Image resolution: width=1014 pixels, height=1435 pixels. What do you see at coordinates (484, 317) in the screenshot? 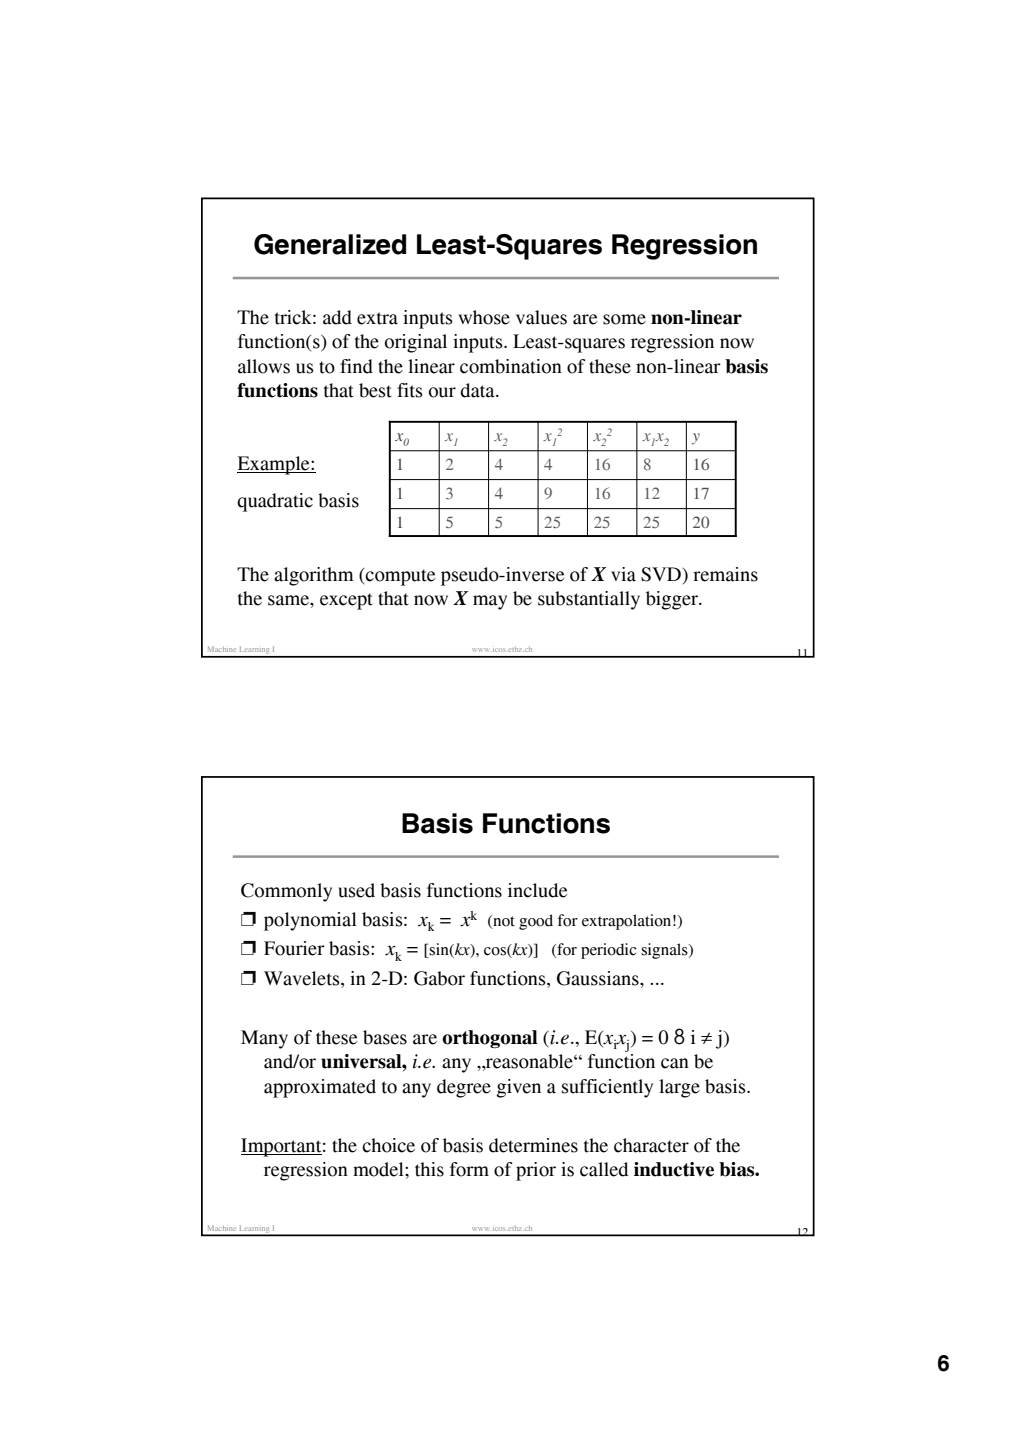
I see `whose` at bounding box center [484, 317].
